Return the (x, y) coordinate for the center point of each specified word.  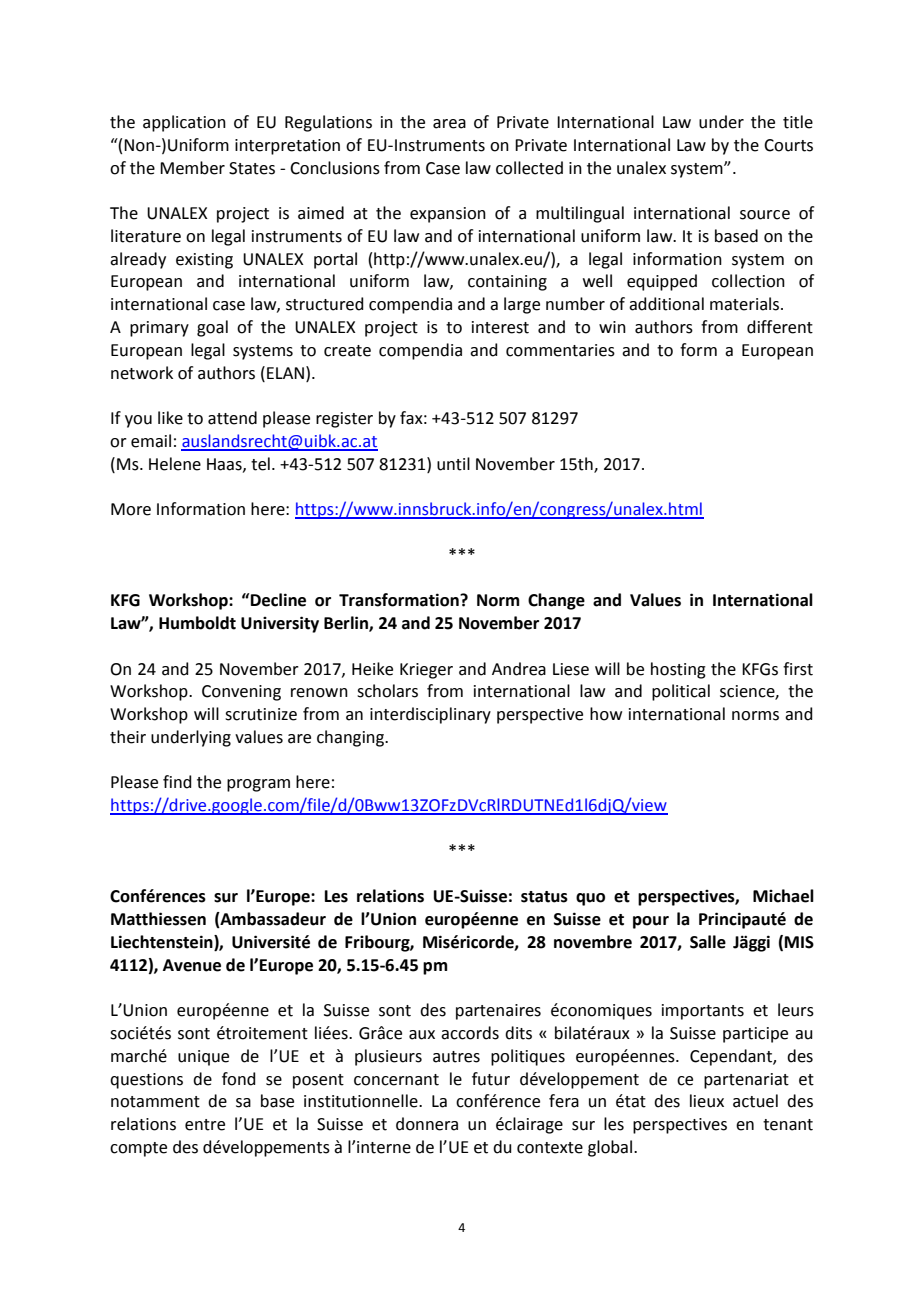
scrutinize (261, 714)
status (544, 897)
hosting (678, 670)
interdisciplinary (430, 715)
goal (212, 328)
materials (744, 304)
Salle (708, 942)
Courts (788, 145)
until (453, 464)
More (131, 509)
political (681, 692)
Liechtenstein (163, 942)
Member (192, 168)
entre (205, 1125)
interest (500, 327)
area (449, 124)
